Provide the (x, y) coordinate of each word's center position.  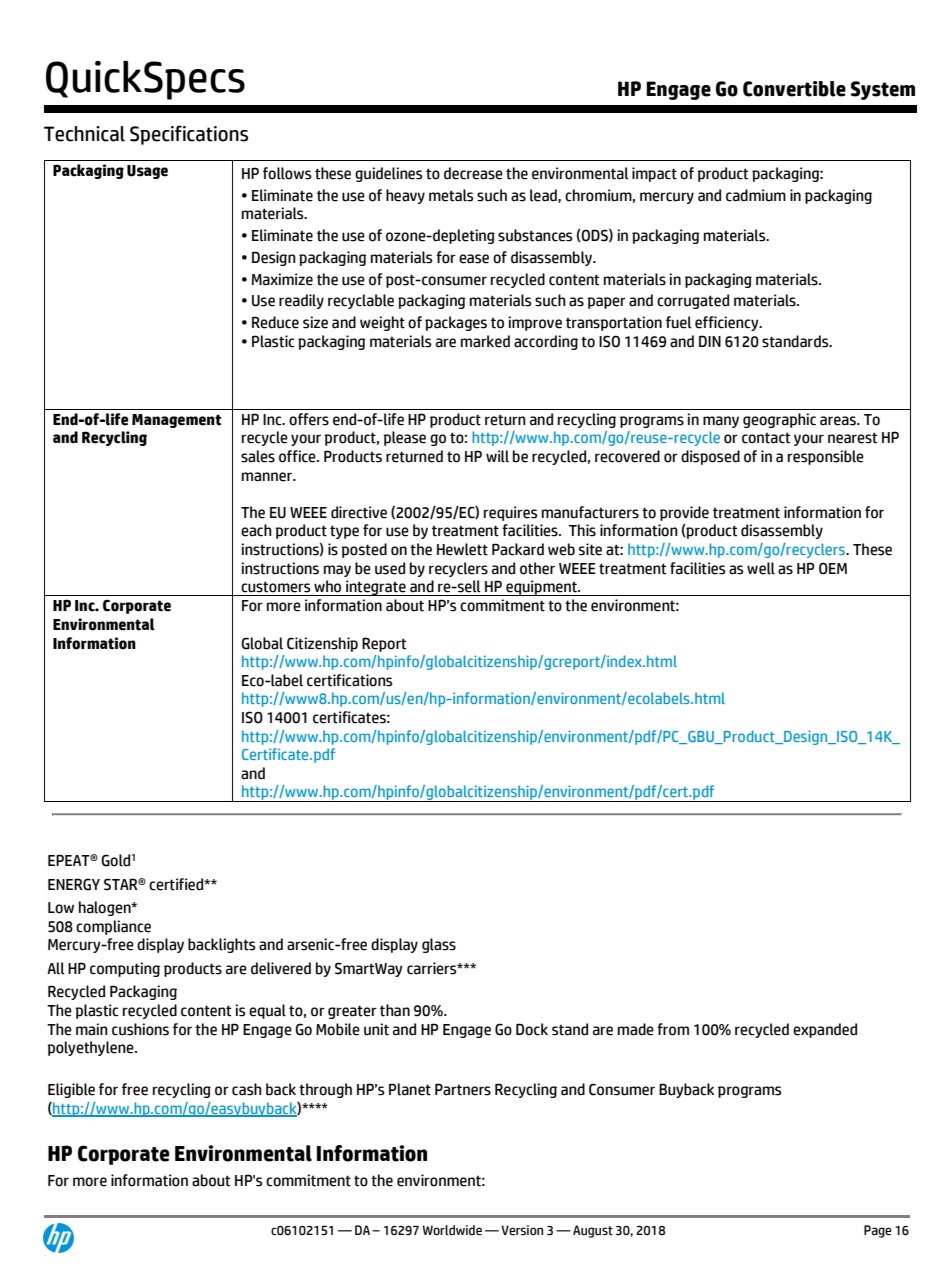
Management (176, 421)
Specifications (189, 135)
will (497, 456)
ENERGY (74, 884)
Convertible (794, 89)
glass (439, 945)
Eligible (71, 1090)
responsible (826, 457)
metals (451, 195)
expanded (825, 1030)
